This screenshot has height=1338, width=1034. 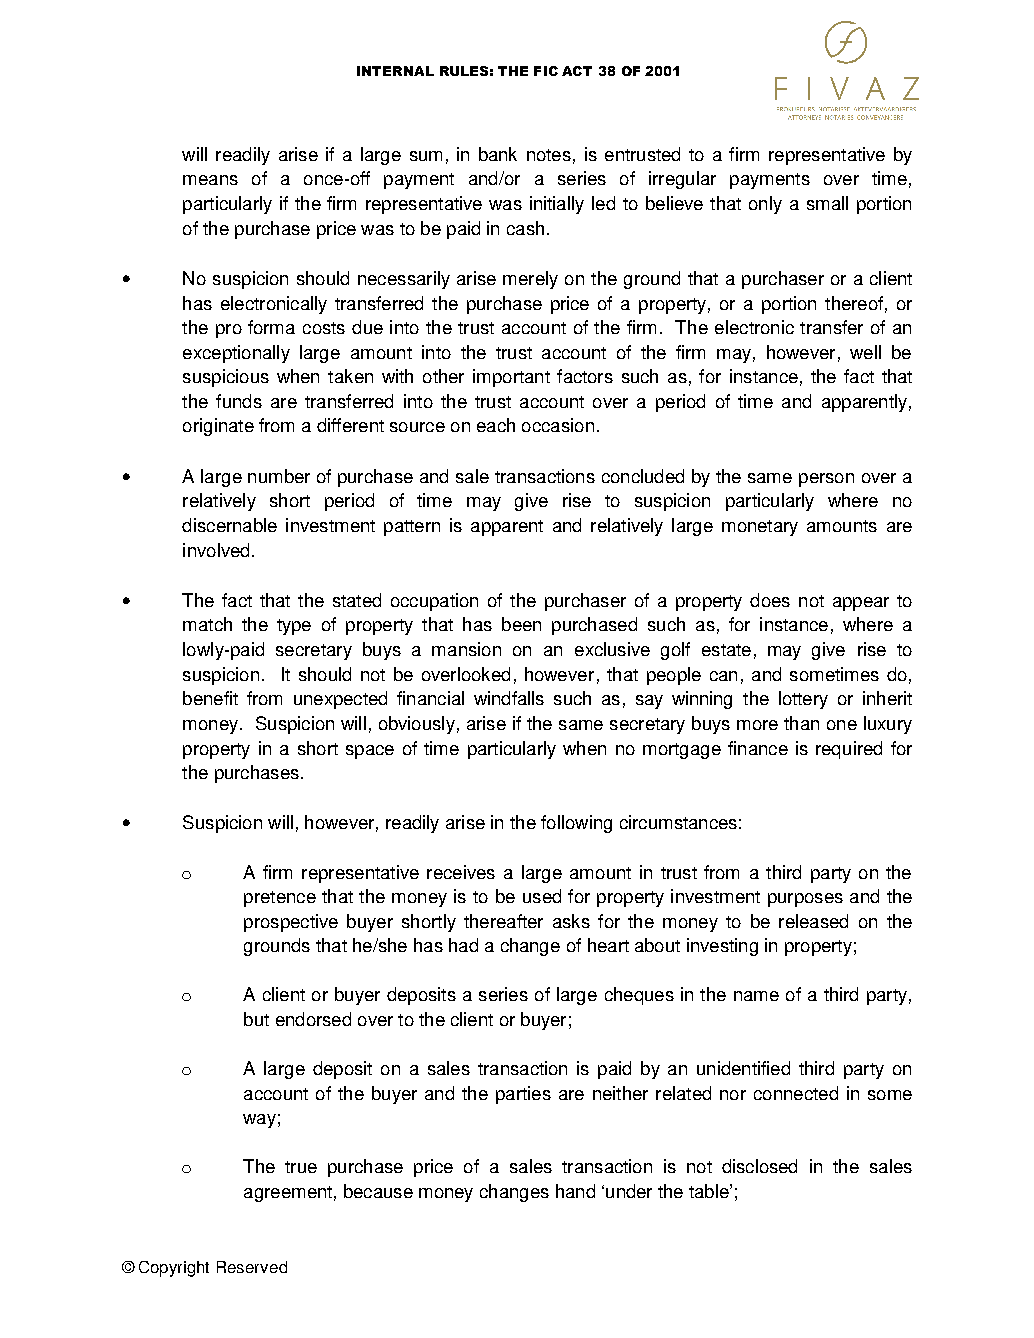 What do you see at coordinates (252, 1267) in the screenshot?
I see `Reserved` at bounding box center [252, 1267].
